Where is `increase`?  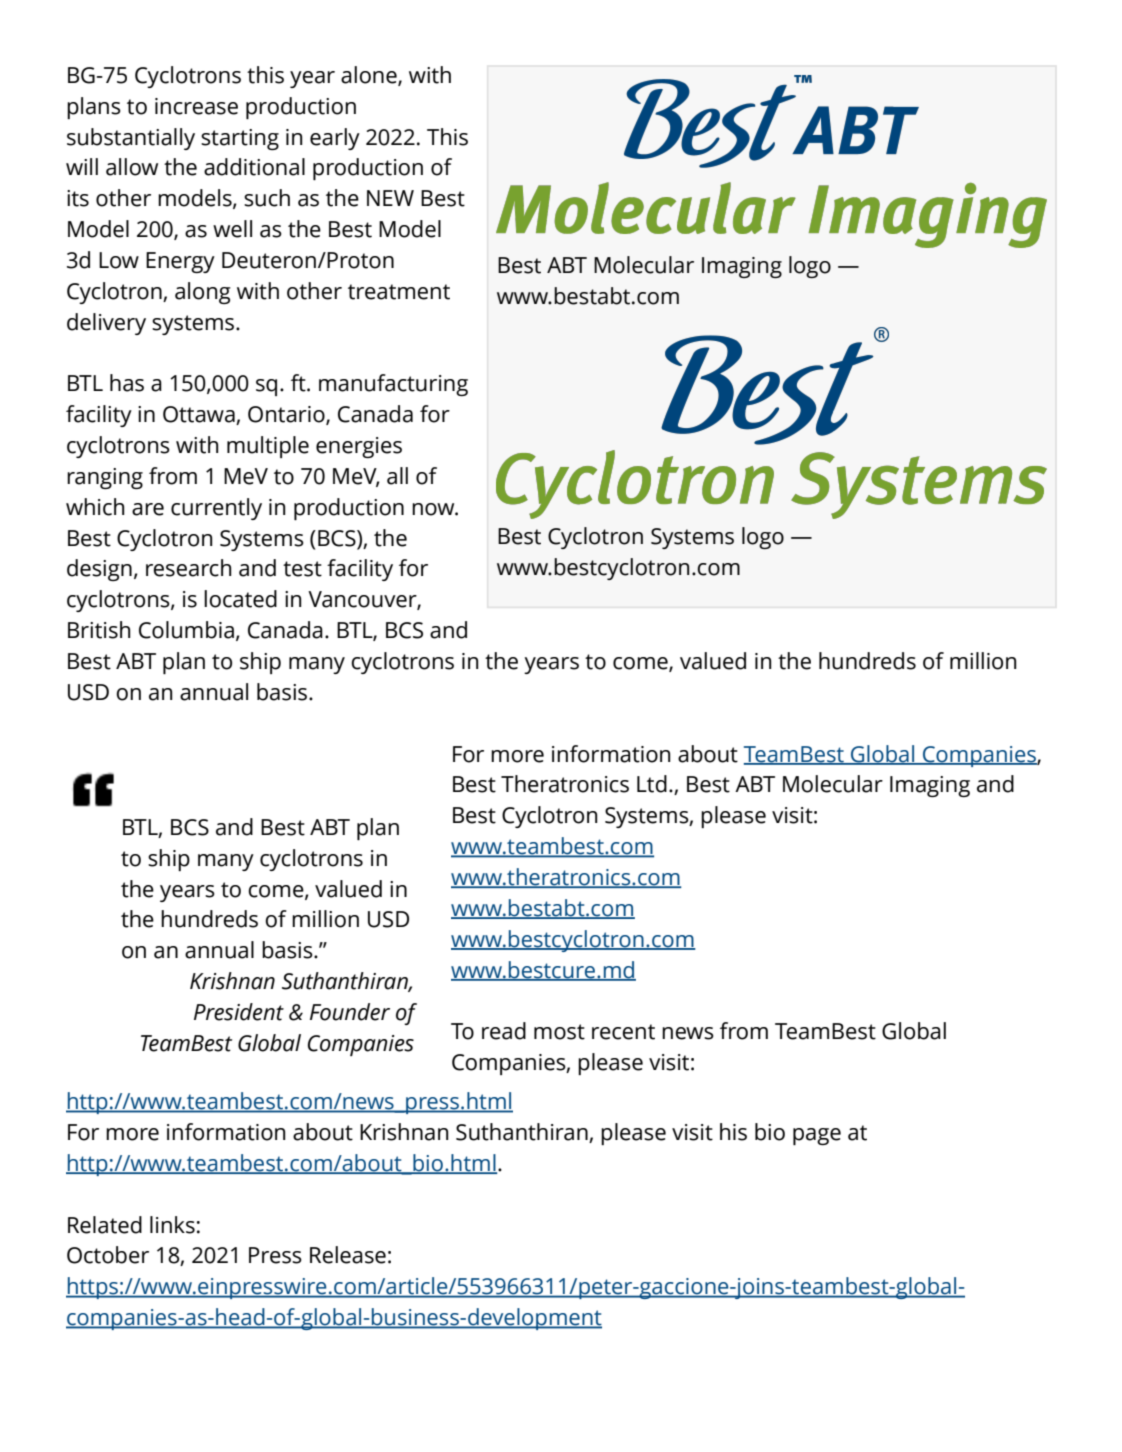
increase is located at coordinates (196, 106).
